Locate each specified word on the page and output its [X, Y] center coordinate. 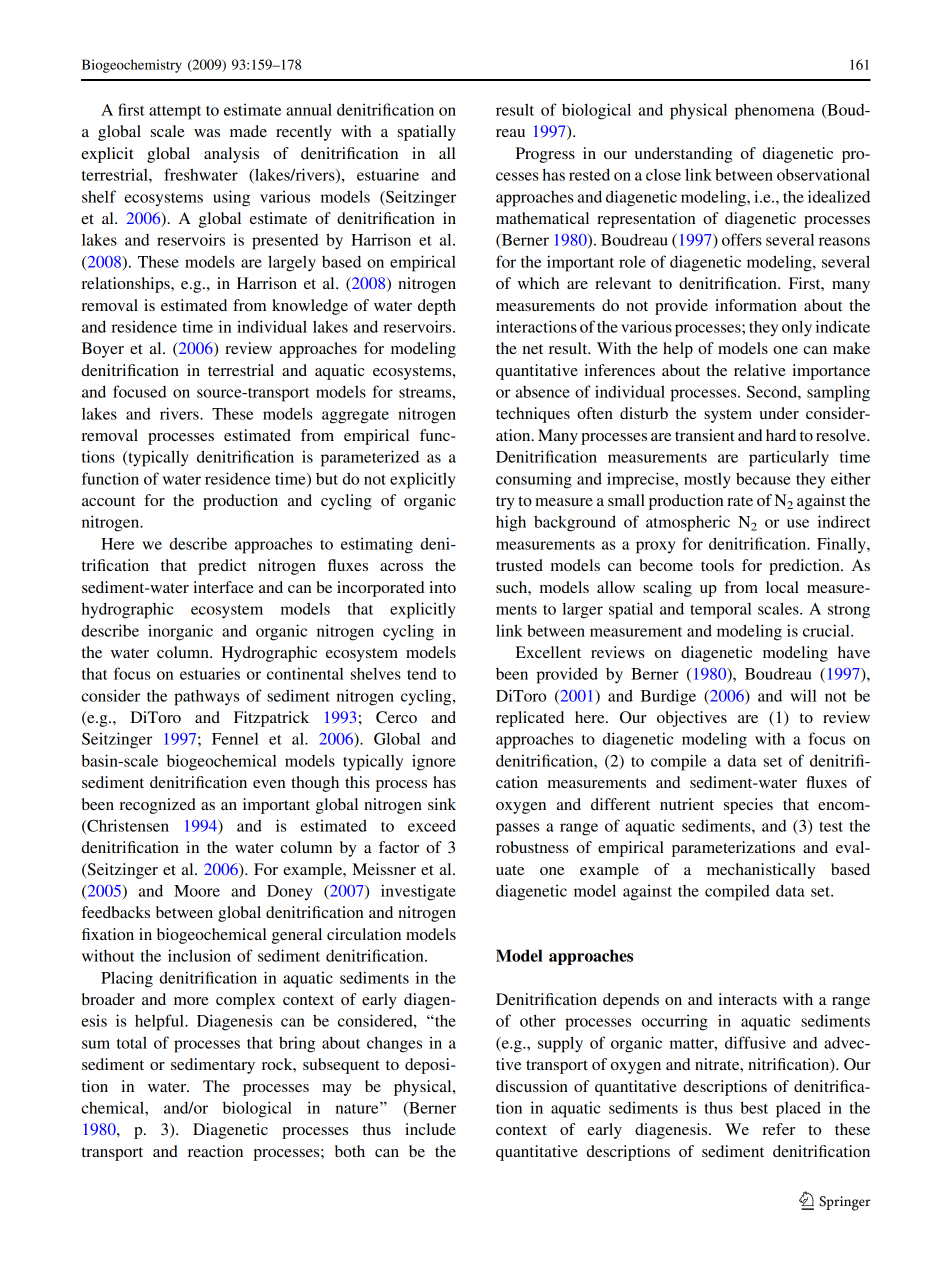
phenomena [775, 111]
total [132, 1042]
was [207, 133]
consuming [534, 480]
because [763, 478]
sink [442, 804]
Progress [545, 155]
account [108, 501]
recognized [157, 806]
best [754, 1107]
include [430, 1129]
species [748, 806]
